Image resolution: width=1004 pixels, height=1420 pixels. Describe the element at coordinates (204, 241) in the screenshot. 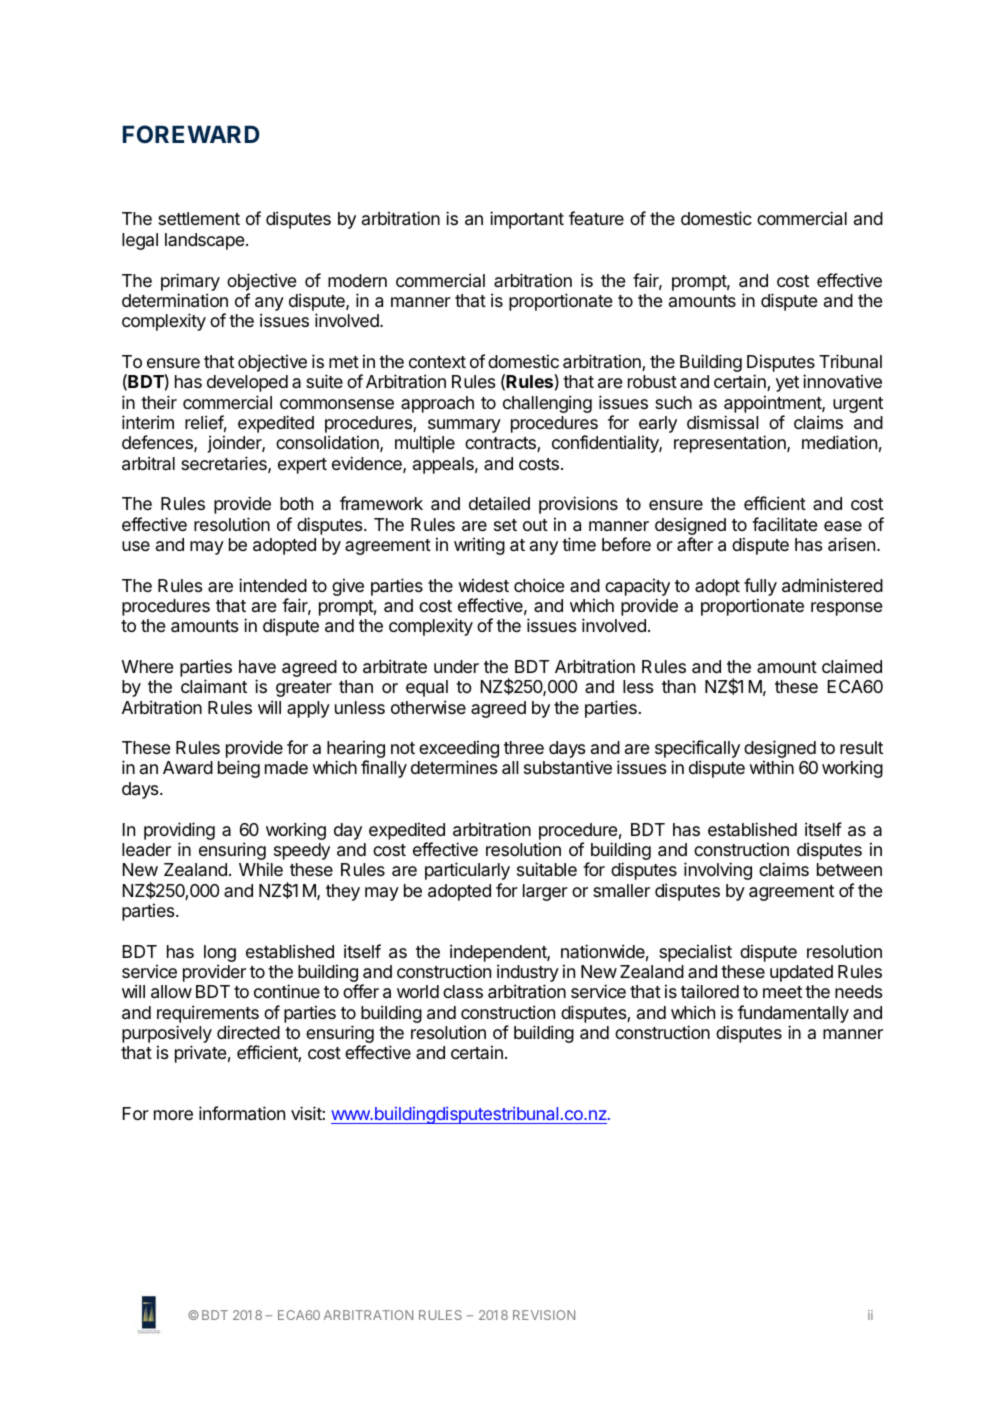

I see `landscape` at that location.
